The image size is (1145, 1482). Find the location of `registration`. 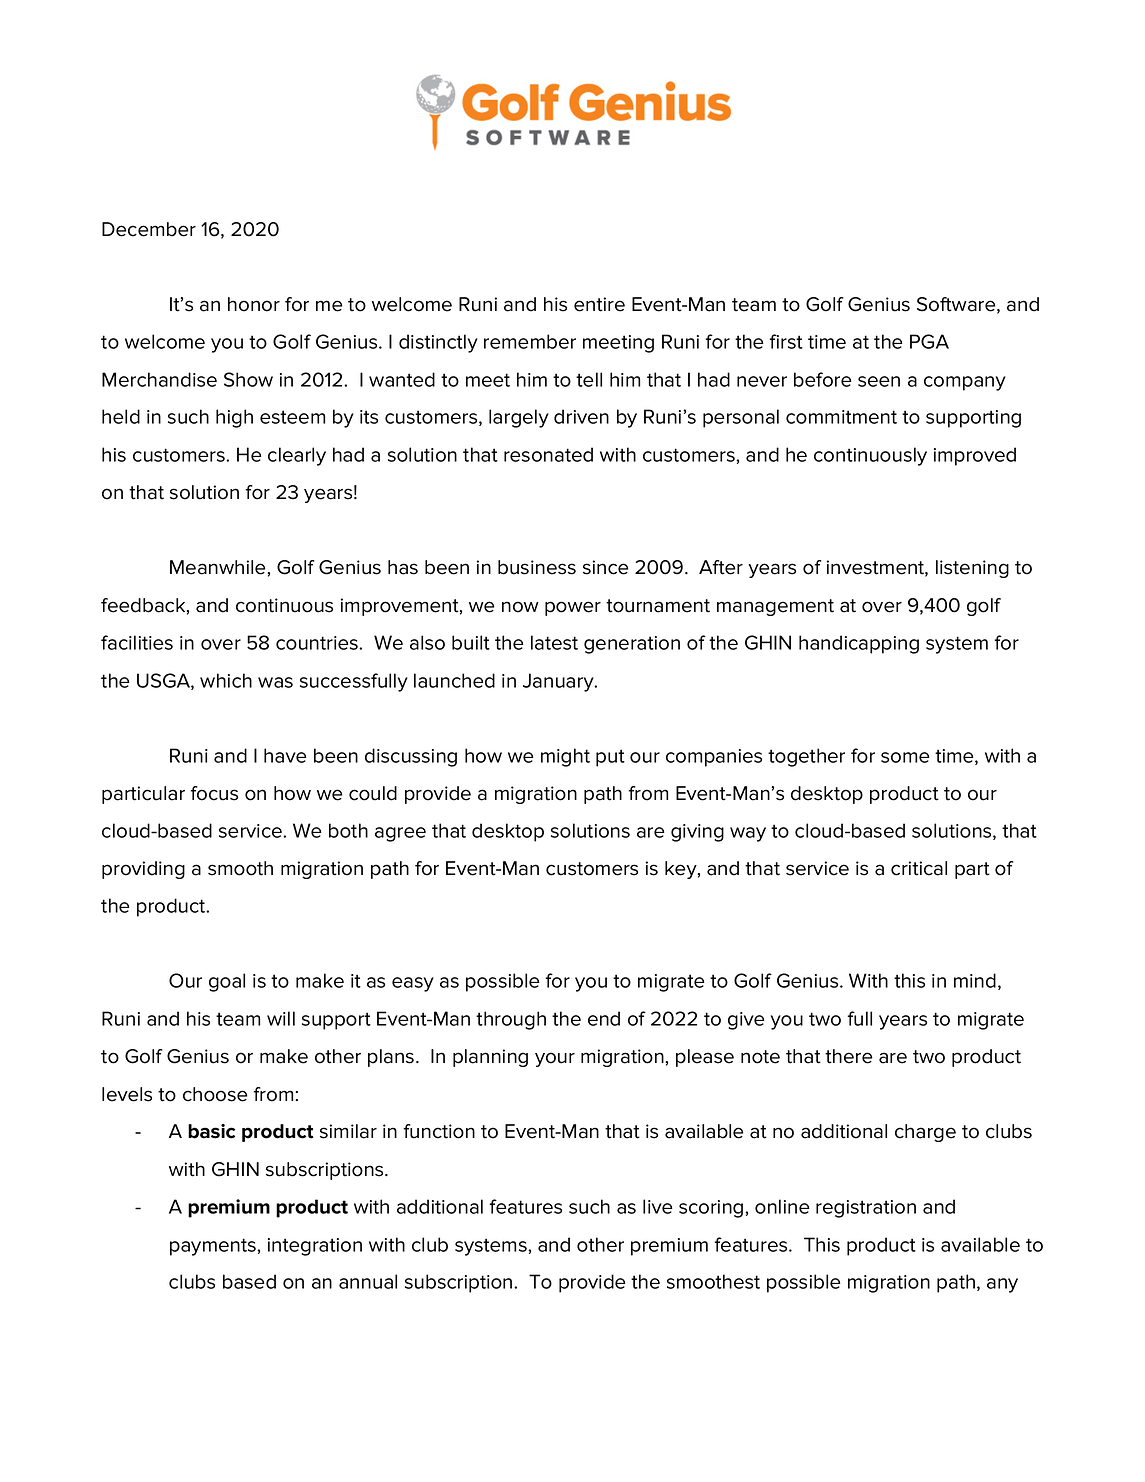

registration is located at coordinates (866, 1209).
